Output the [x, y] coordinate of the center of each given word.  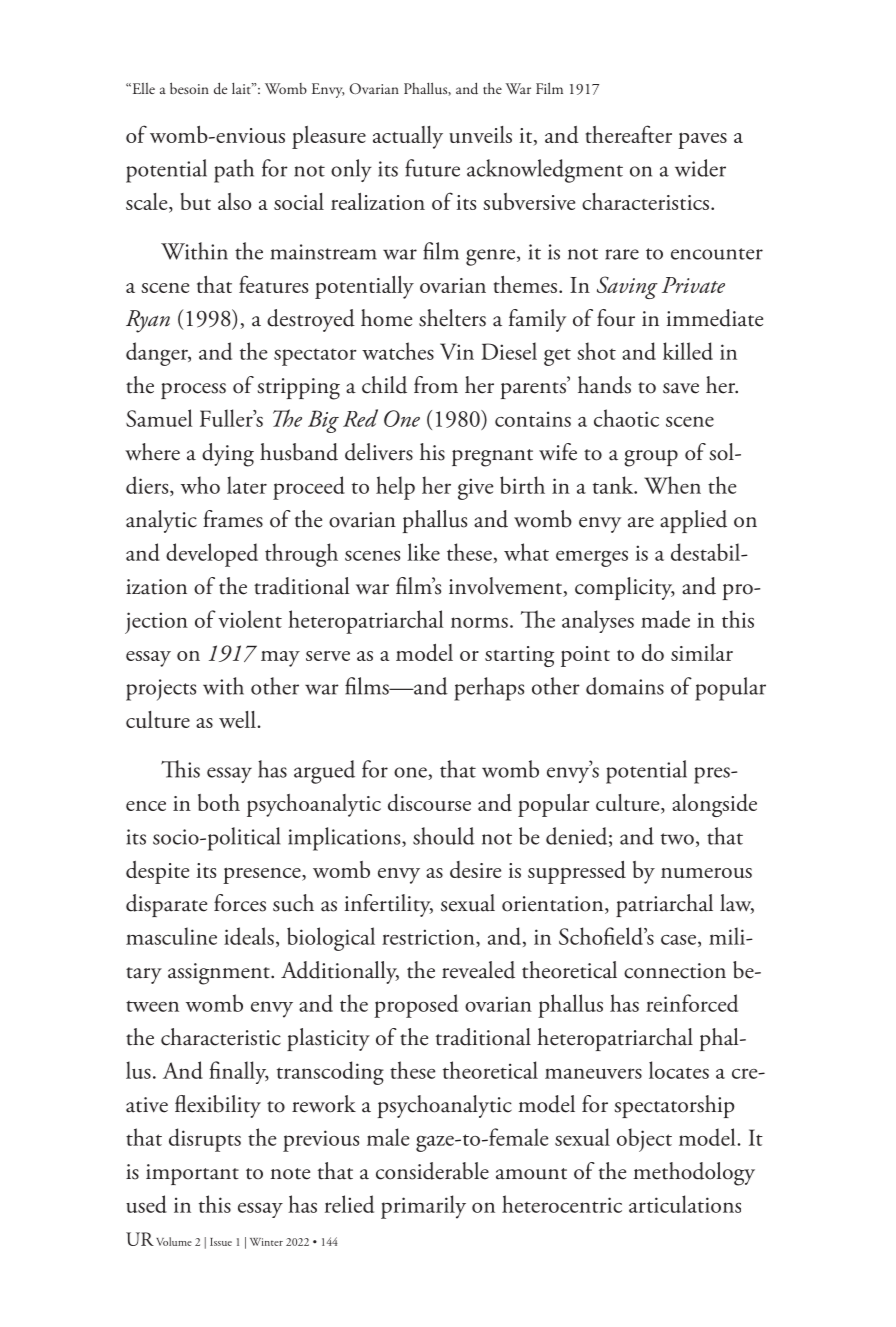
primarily [423, 1207]
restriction [429, 938]
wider [700, 168]
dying [228, 455]
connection [675, 971]
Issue [221, 1242]
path [234, 171]
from [436, 385]
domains [625, 686]
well [238, 719]
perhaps [489, 689]
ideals [249, 936]
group [651, 458]
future [432, 168]
